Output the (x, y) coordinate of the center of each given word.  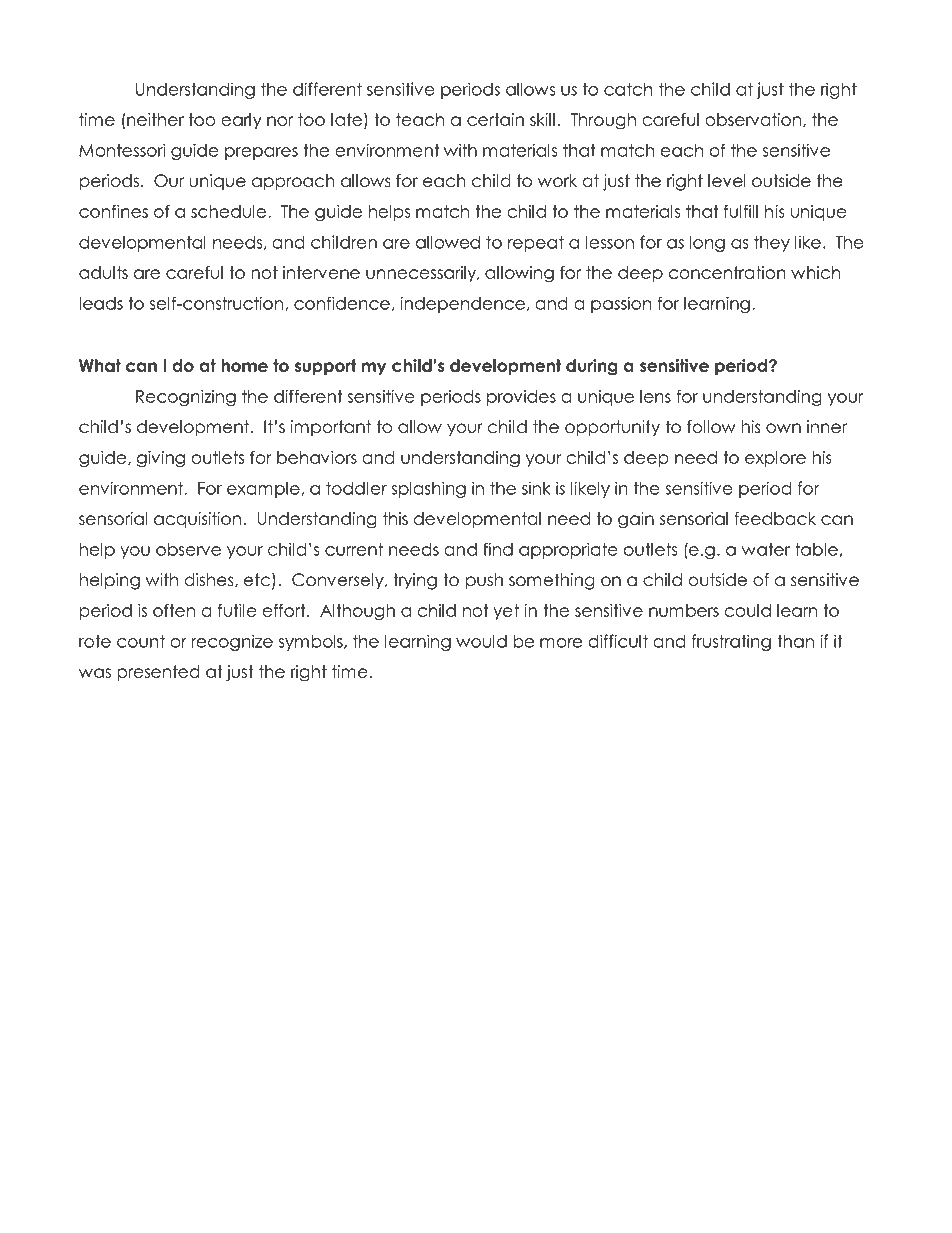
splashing (428, 489)
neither (155, 119)
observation (754, 120)
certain (495, 119)
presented (158, 673)
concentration (727, 272)
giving (161, 459)
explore (775, 459)
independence (463, 304)
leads (101, 303)
